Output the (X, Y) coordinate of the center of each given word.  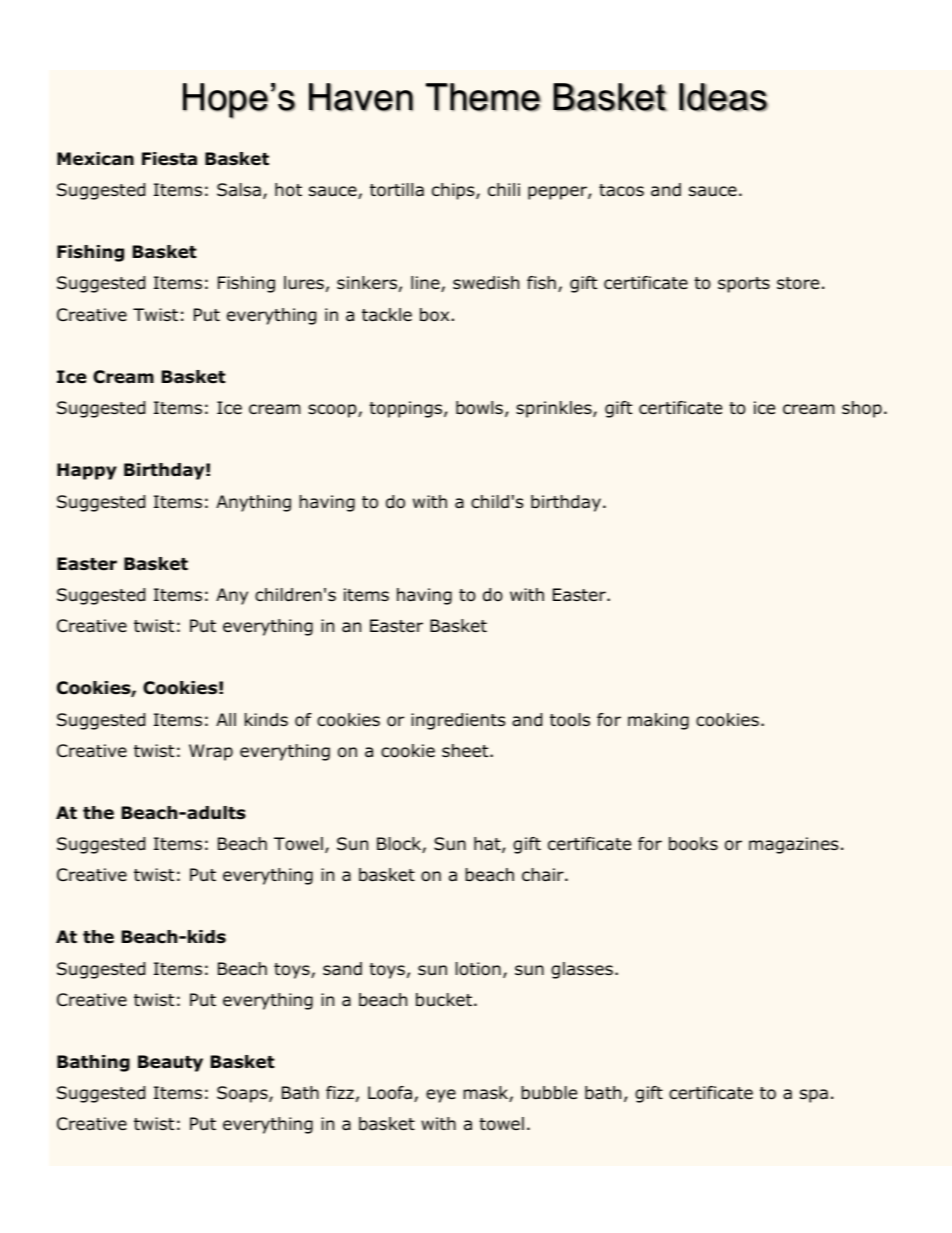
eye (441, 1096)
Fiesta (169, 159)
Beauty (170, 1063)
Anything (253, 503)
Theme (483, 97)
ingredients (458, 721)
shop (862, 409)
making (658, 721)
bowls (479, 408)
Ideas (723, 97)
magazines (794, 845)
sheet (466, 750)
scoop (333, 411)
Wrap (211, 752)
